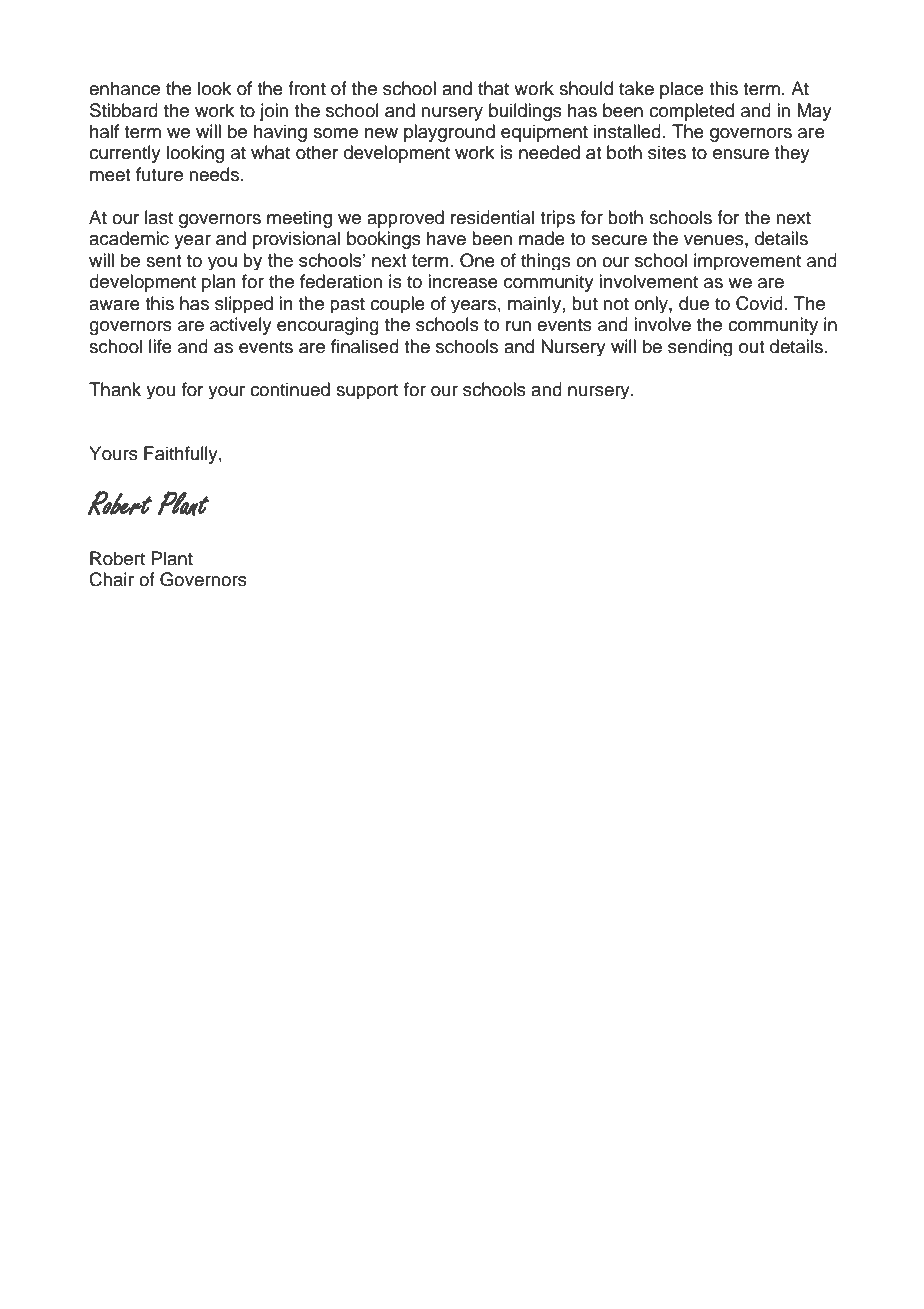  I want to click on out, so click(751, 347).
